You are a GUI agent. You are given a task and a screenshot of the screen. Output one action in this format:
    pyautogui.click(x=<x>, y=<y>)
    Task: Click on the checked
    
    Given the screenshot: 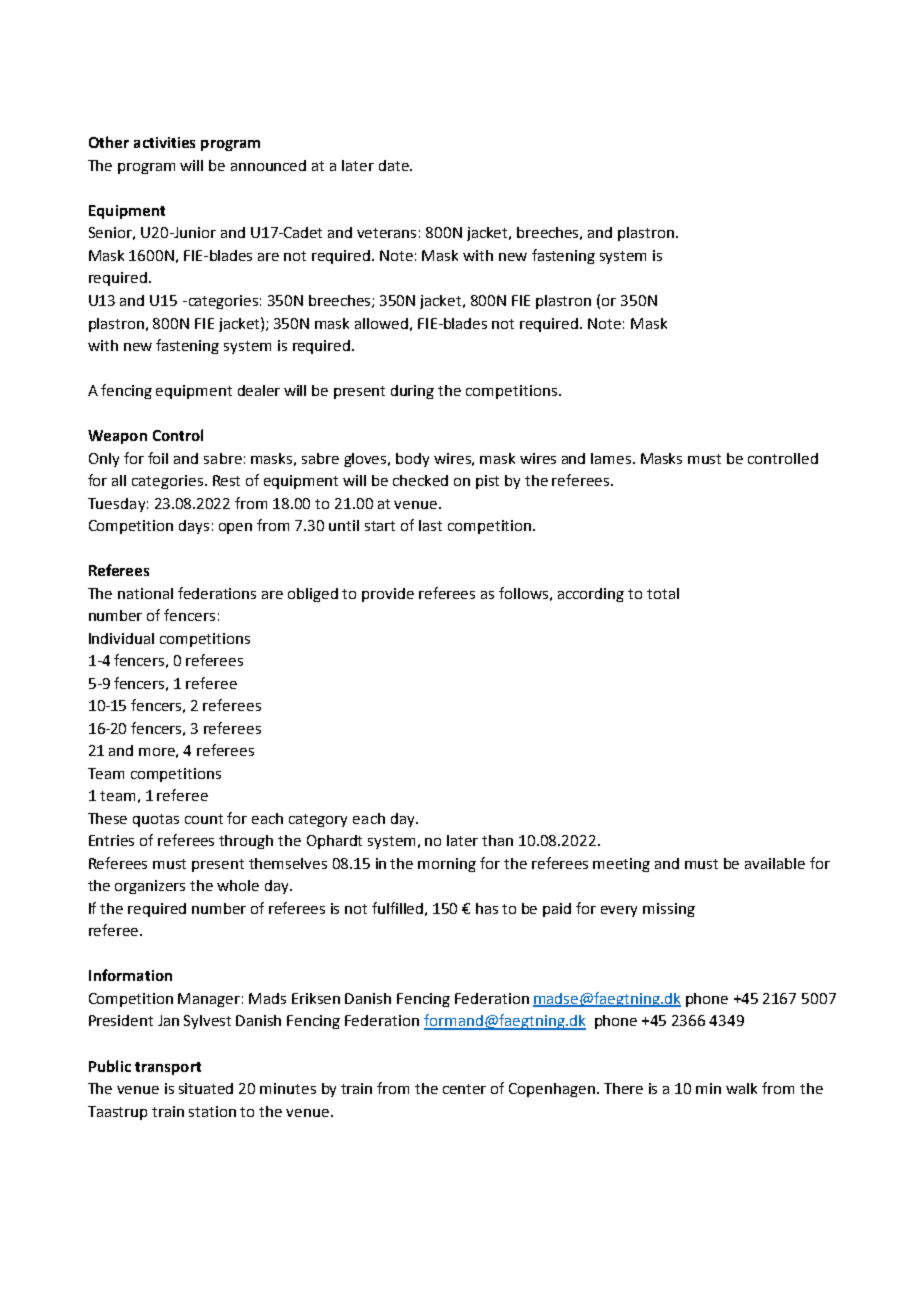 What is the action you would take?
    pyautogui.click(x=420, y=480)
